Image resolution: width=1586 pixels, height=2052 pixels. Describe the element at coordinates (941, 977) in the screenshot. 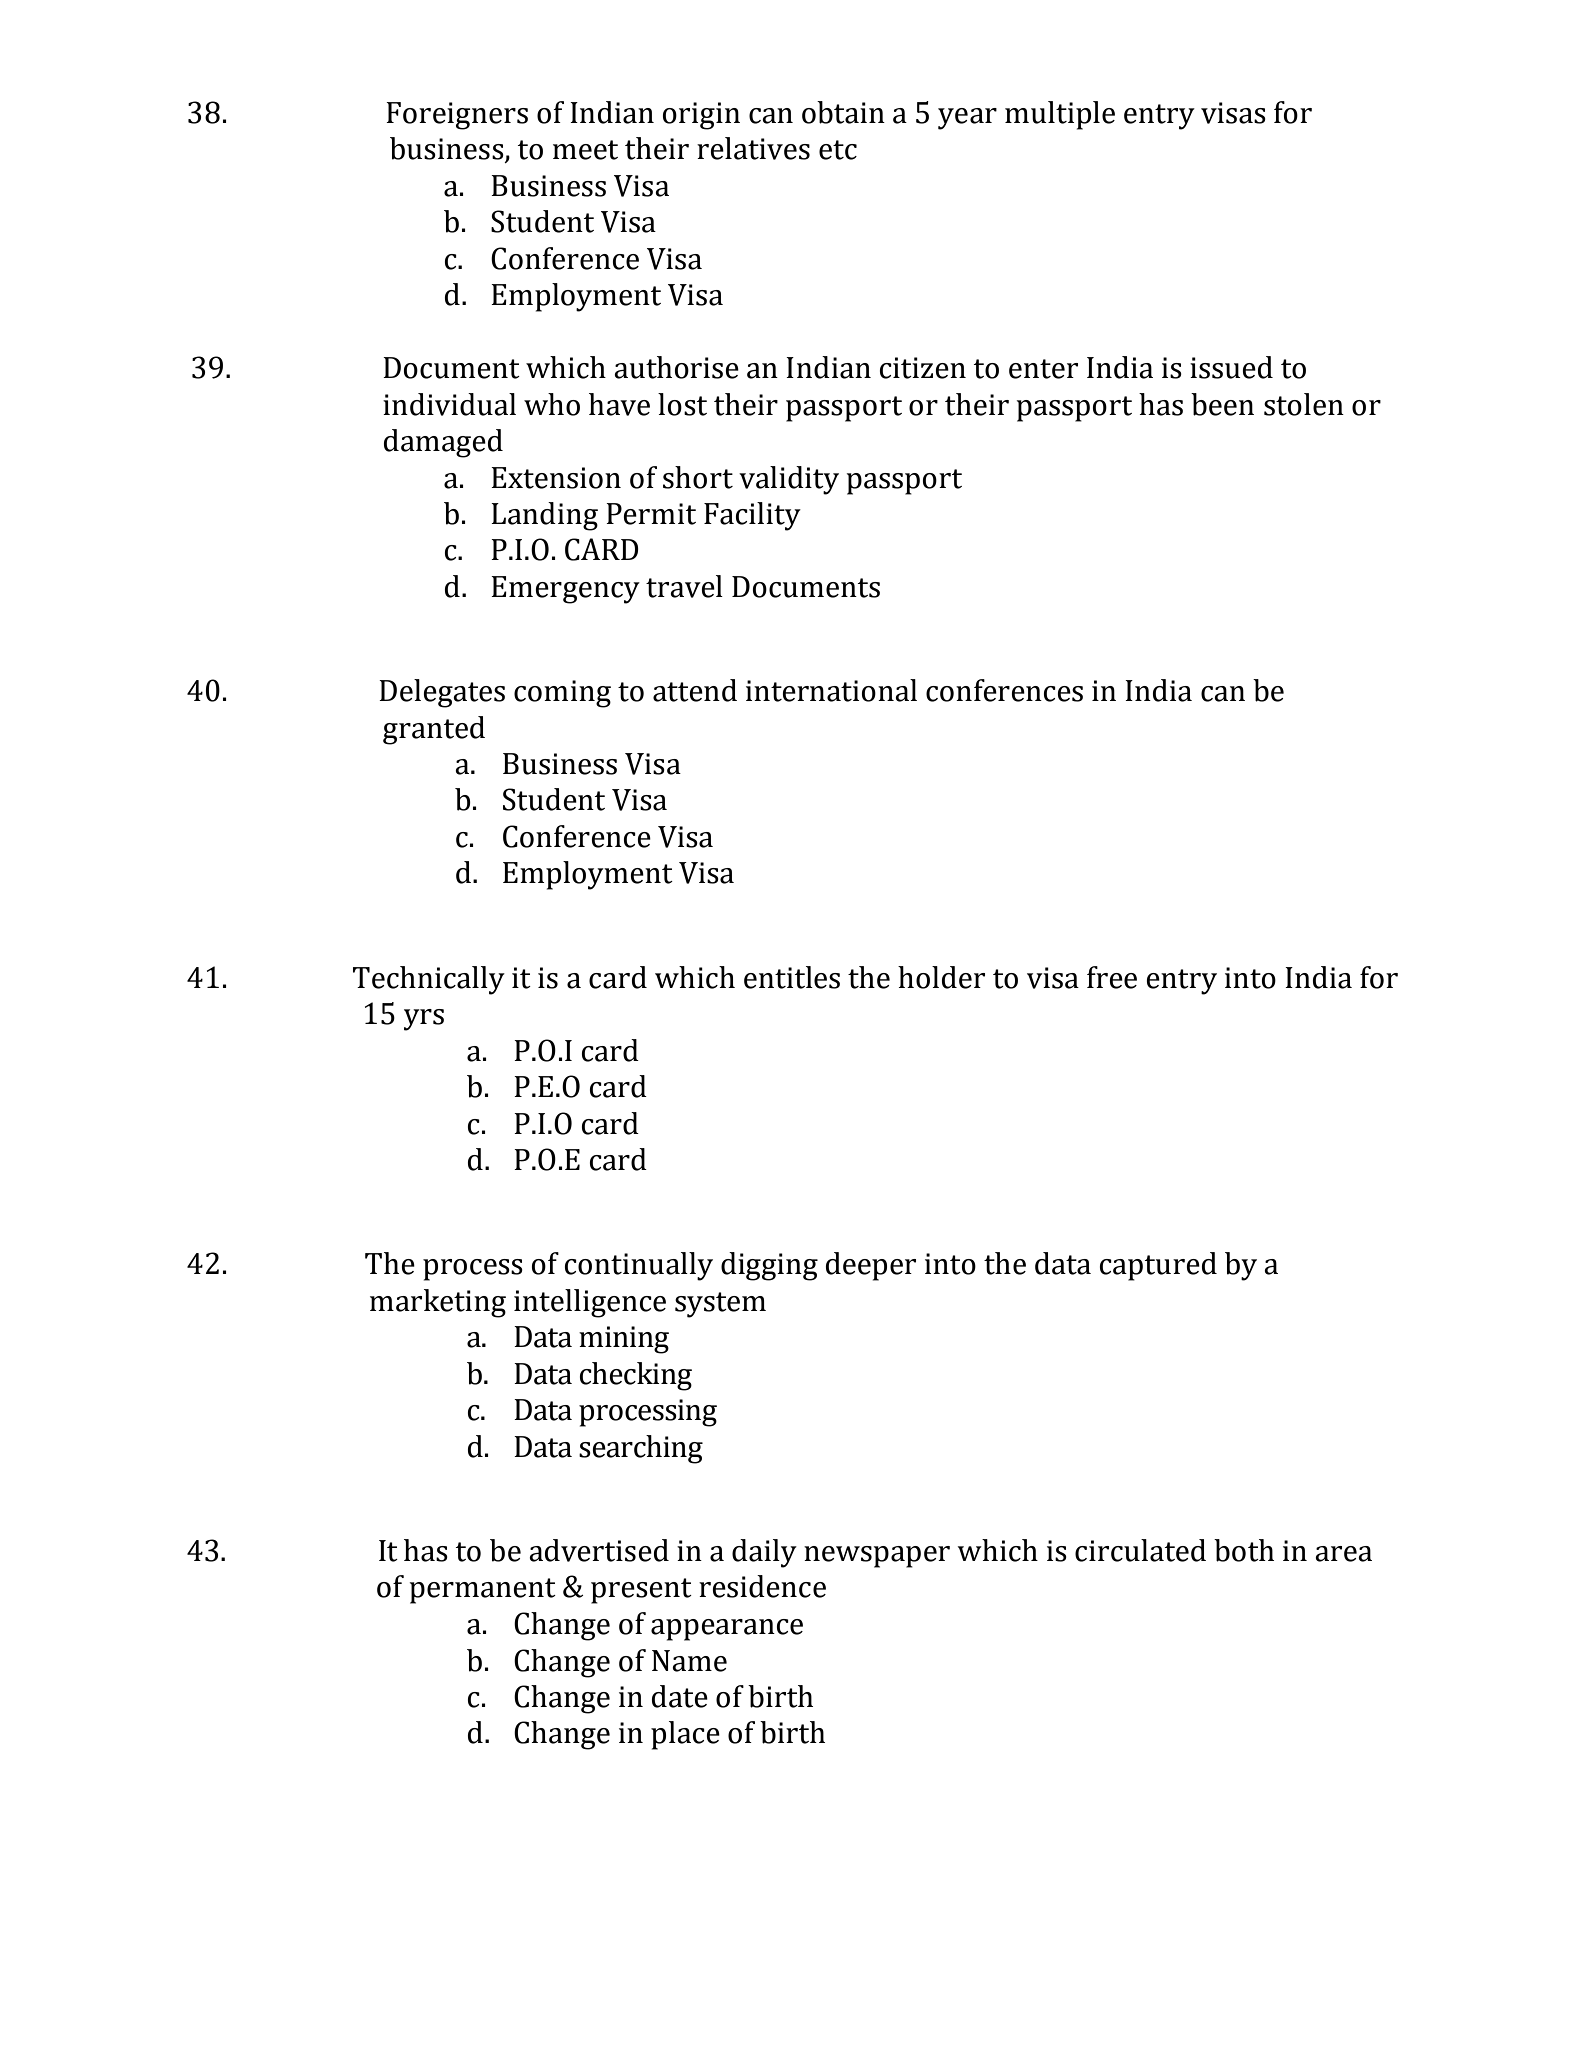

I see `holder` at that location.
